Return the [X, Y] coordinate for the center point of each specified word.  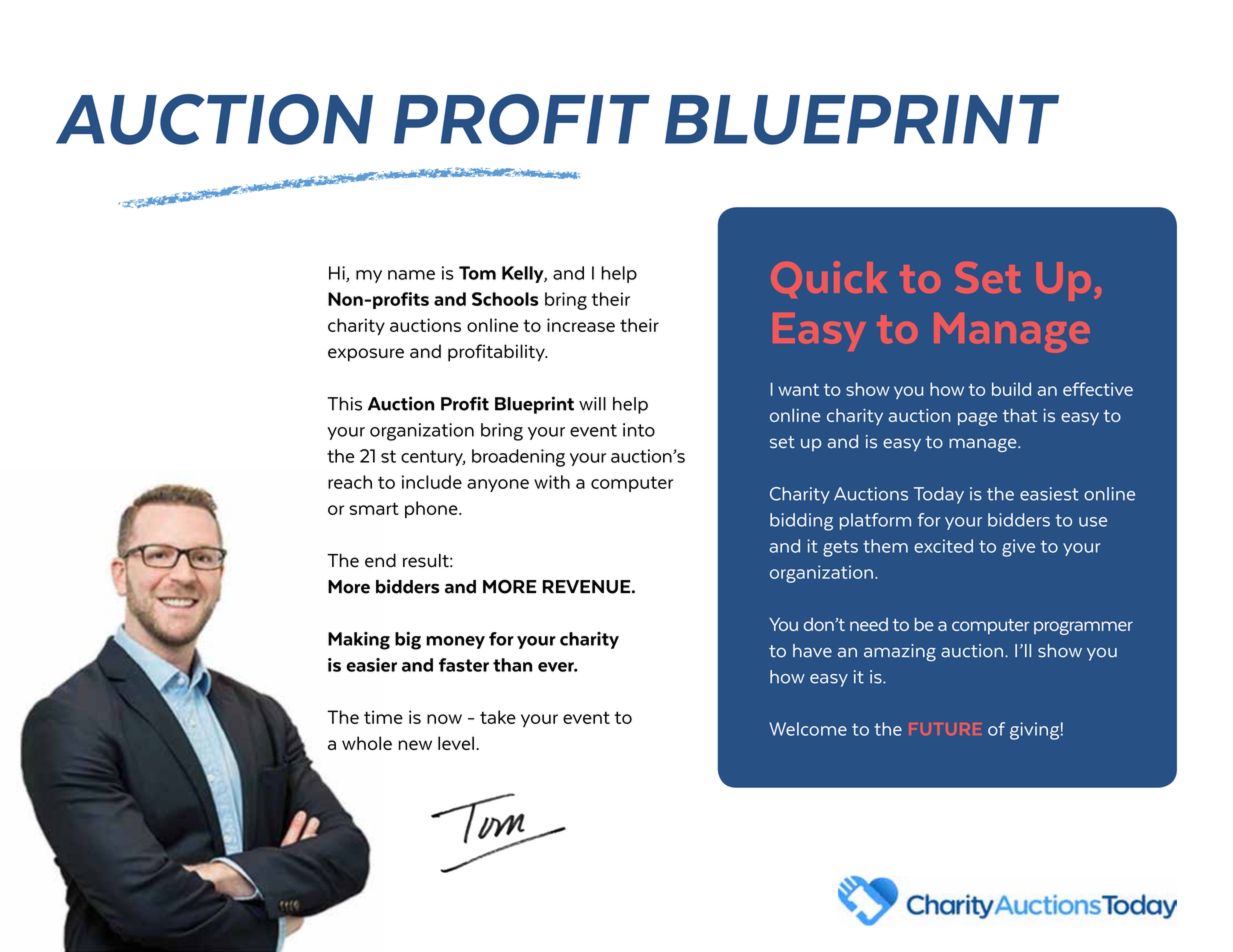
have [812, 651]
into [639, 430]
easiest [1049, 494]
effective [1098, 389]
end [380, 560]
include [432, 482]
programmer [1083, 628]
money [455, 642]
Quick [829, 279]
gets [840, 548]
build [1011, 389]
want [798, 390]
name [411, 275]
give [1018, 548]
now [444, 719]
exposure [366, 355]
